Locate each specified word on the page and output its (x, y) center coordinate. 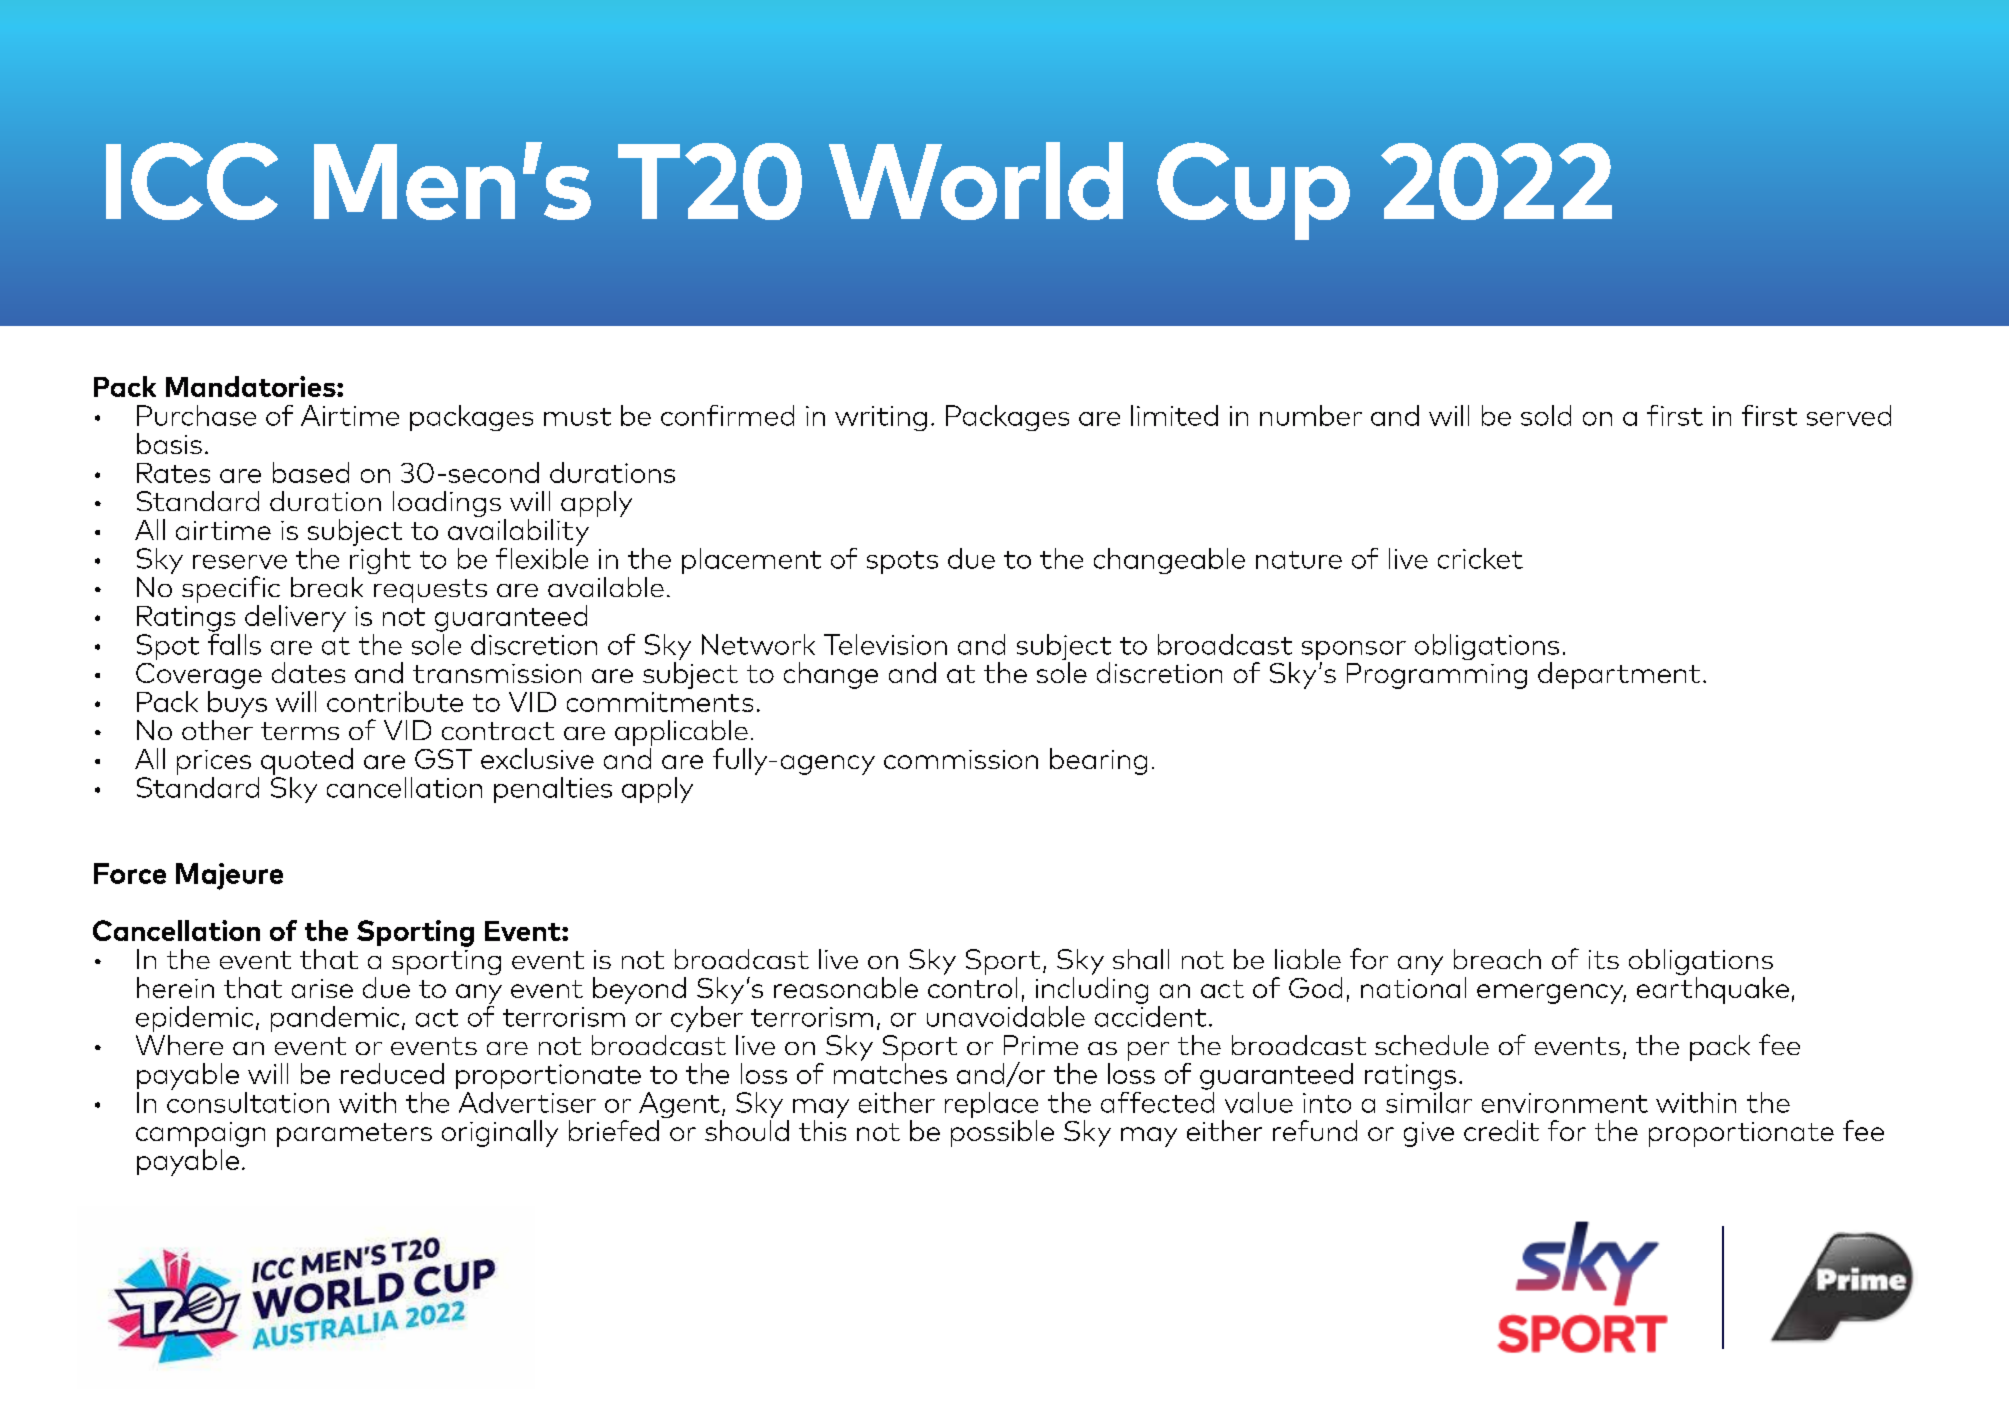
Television (885, 644)
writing (881, 418)
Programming (1437, 676)
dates (308, 672)
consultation (248, 1101)
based (311, 472)
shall (1141, 959)
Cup (1253, 191)
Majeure (229, 876)
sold (1546, 415)
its (1604, 959)
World (976, 181)
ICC (192, 181)
